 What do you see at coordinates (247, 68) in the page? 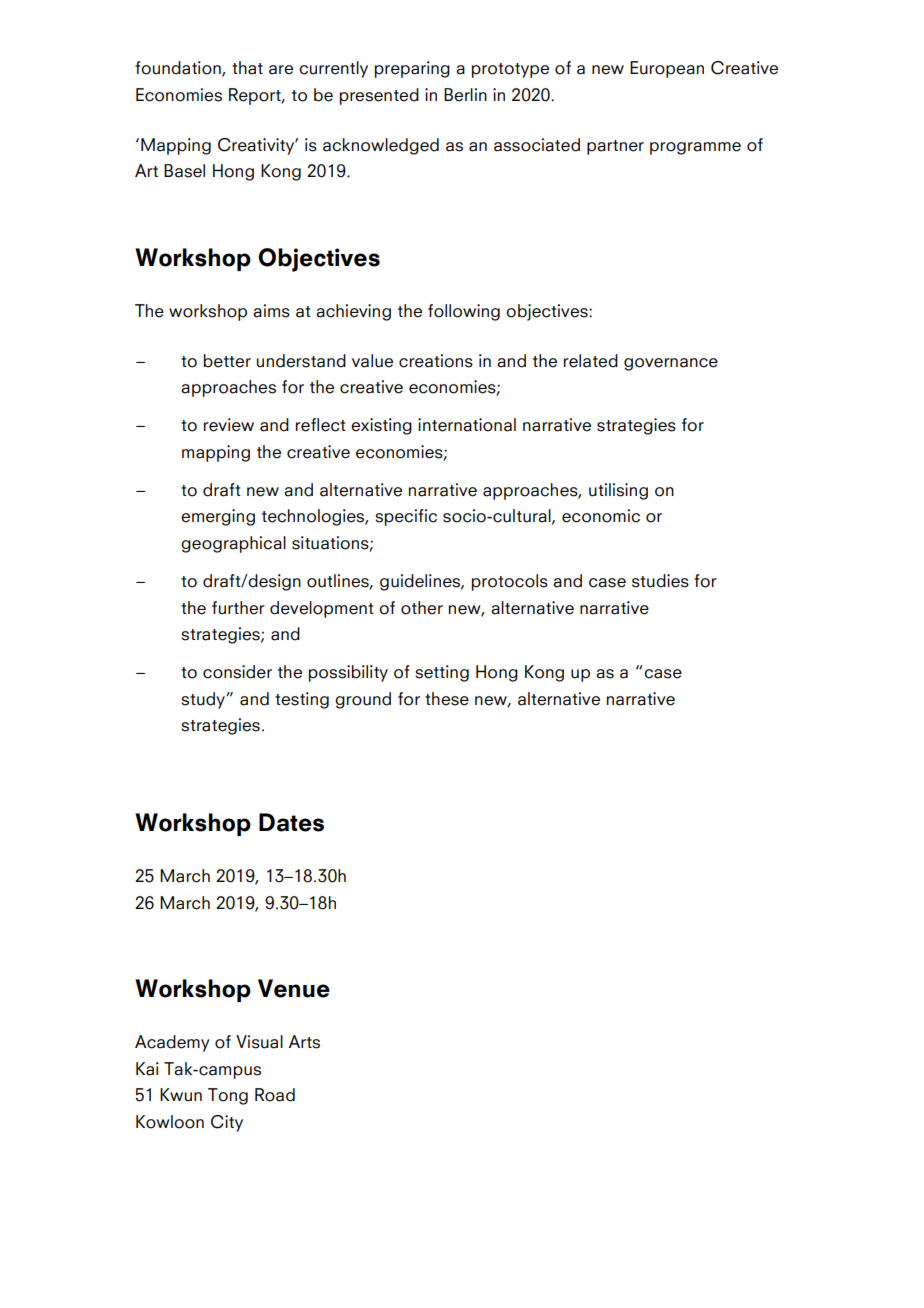
I see `that` at bounding box center [247, 68].
